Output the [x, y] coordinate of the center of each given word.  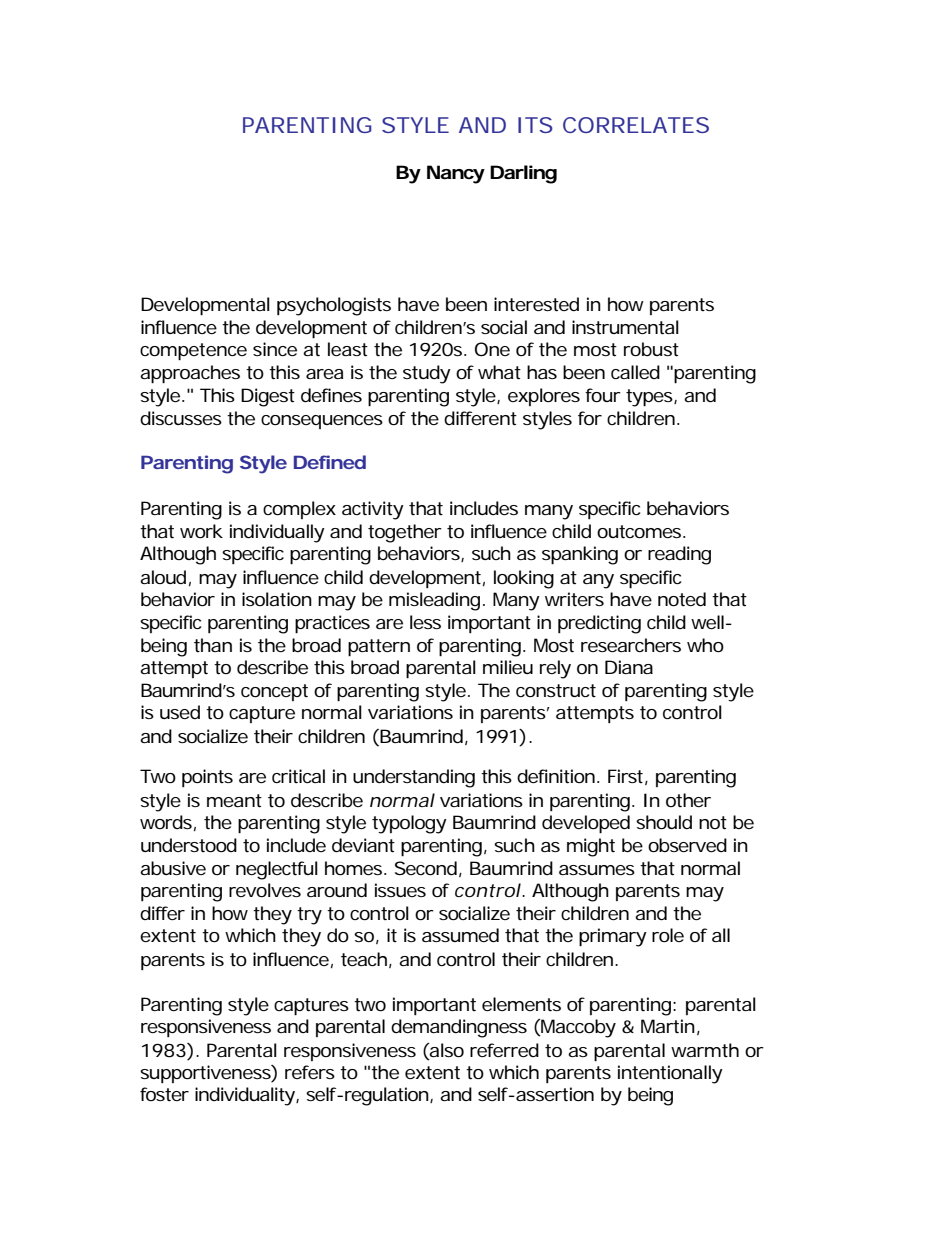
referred [504, 1050]
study [427, 374]
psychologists [334, 306]
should [664, 822]
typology [409, 824]
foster [164, 1094]
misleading [434, 601]
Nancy [456, 174]
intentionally [670, 1074]
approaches [190, 374]
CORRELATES [636, 125]
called [635, 372]
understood [189, 845]
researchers [631, 645]
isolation [277, 599]
